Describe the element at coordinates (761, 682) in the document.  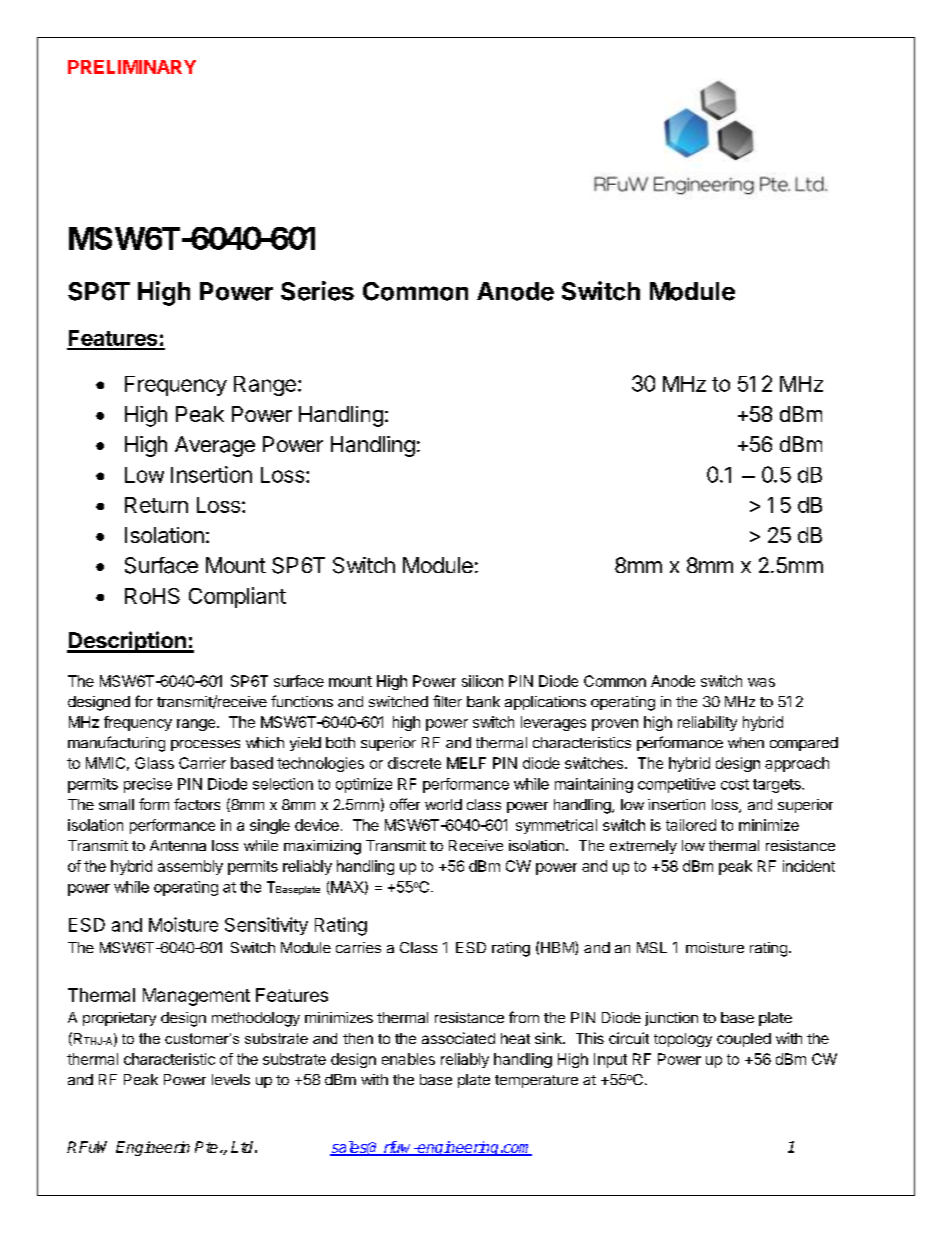
I see `was` at that location.
